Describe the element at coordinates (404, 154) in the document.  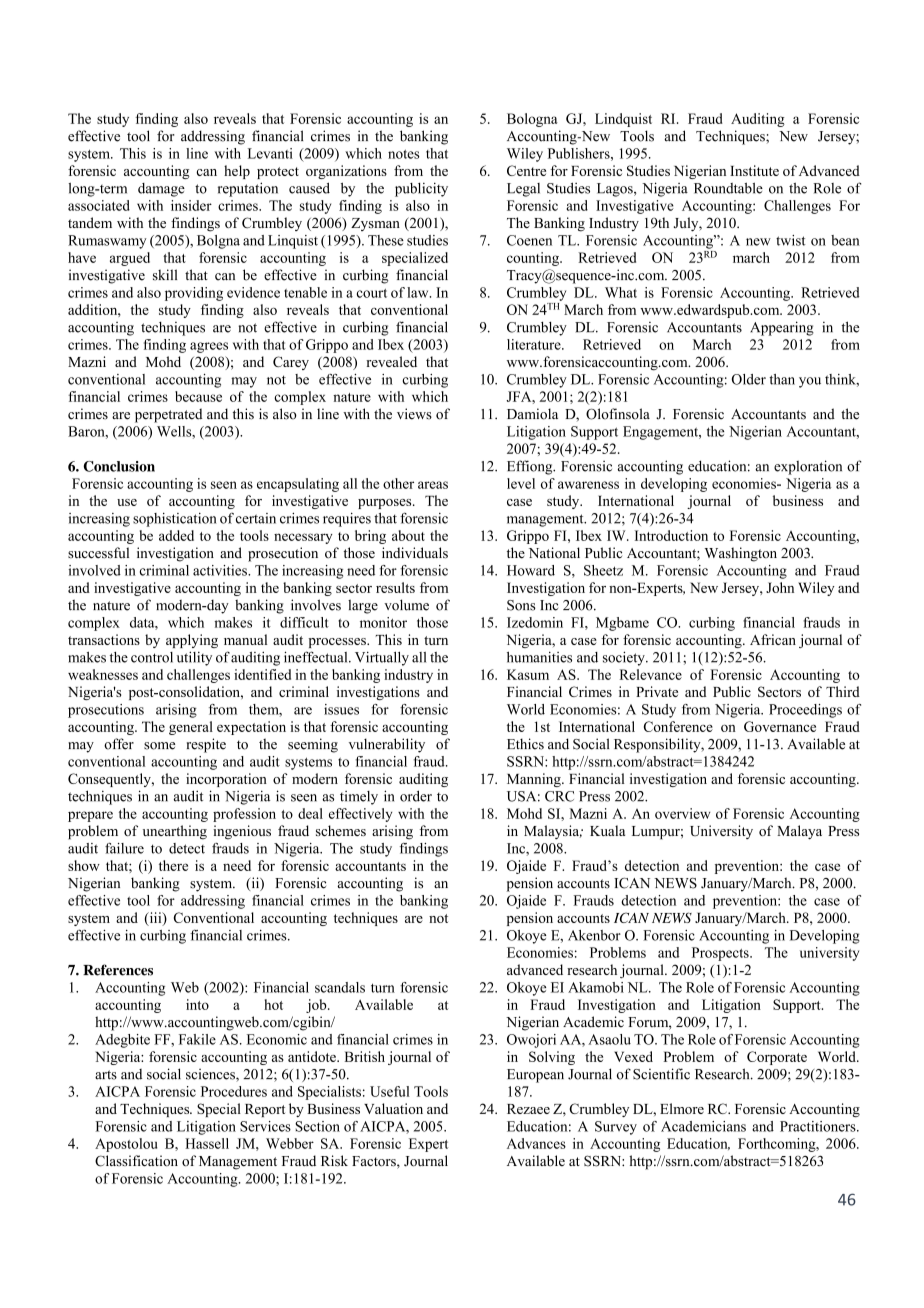
I see `notes` at that location.
